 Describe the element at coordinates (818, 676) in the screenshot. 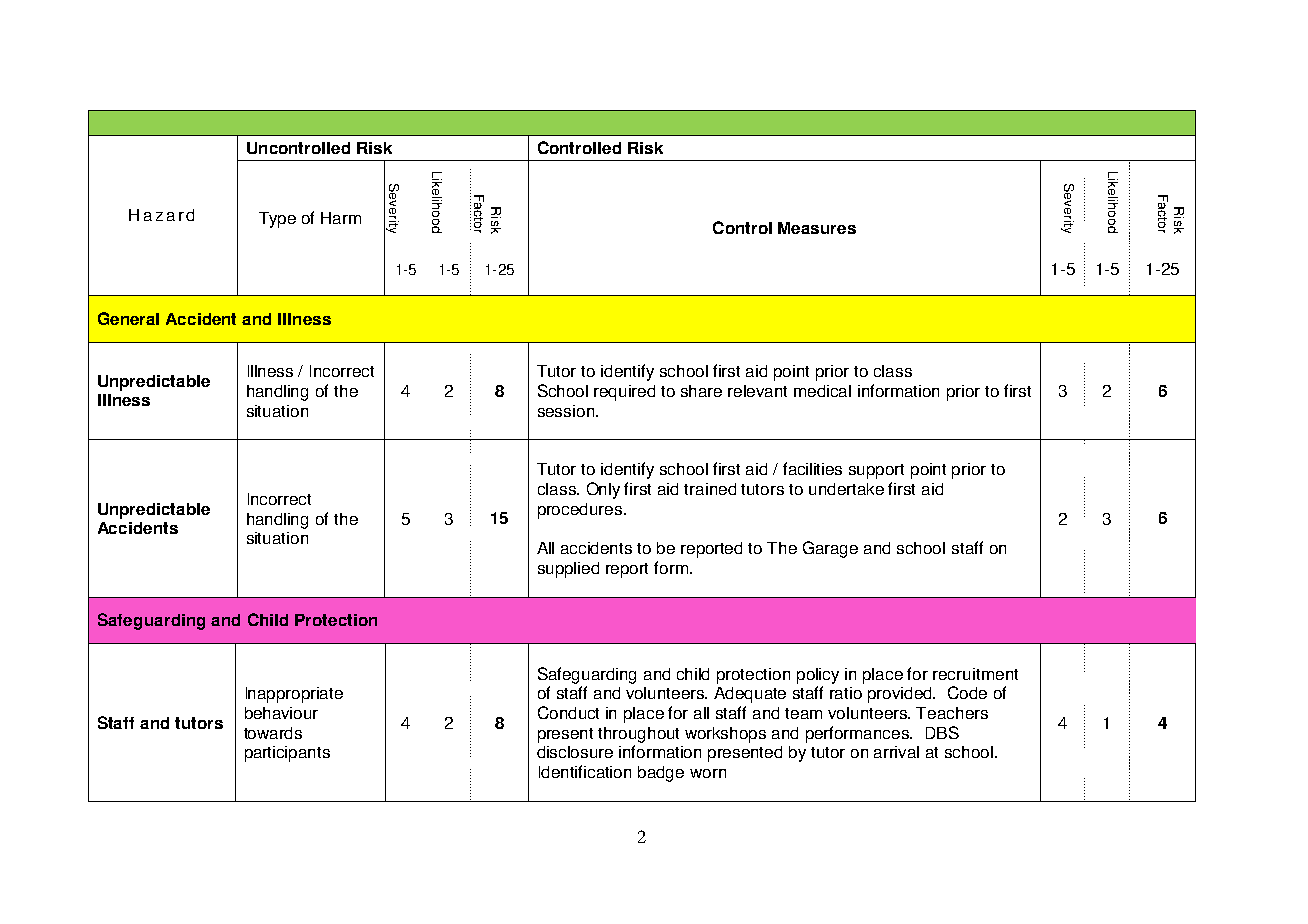

I see `policy` at that location.
